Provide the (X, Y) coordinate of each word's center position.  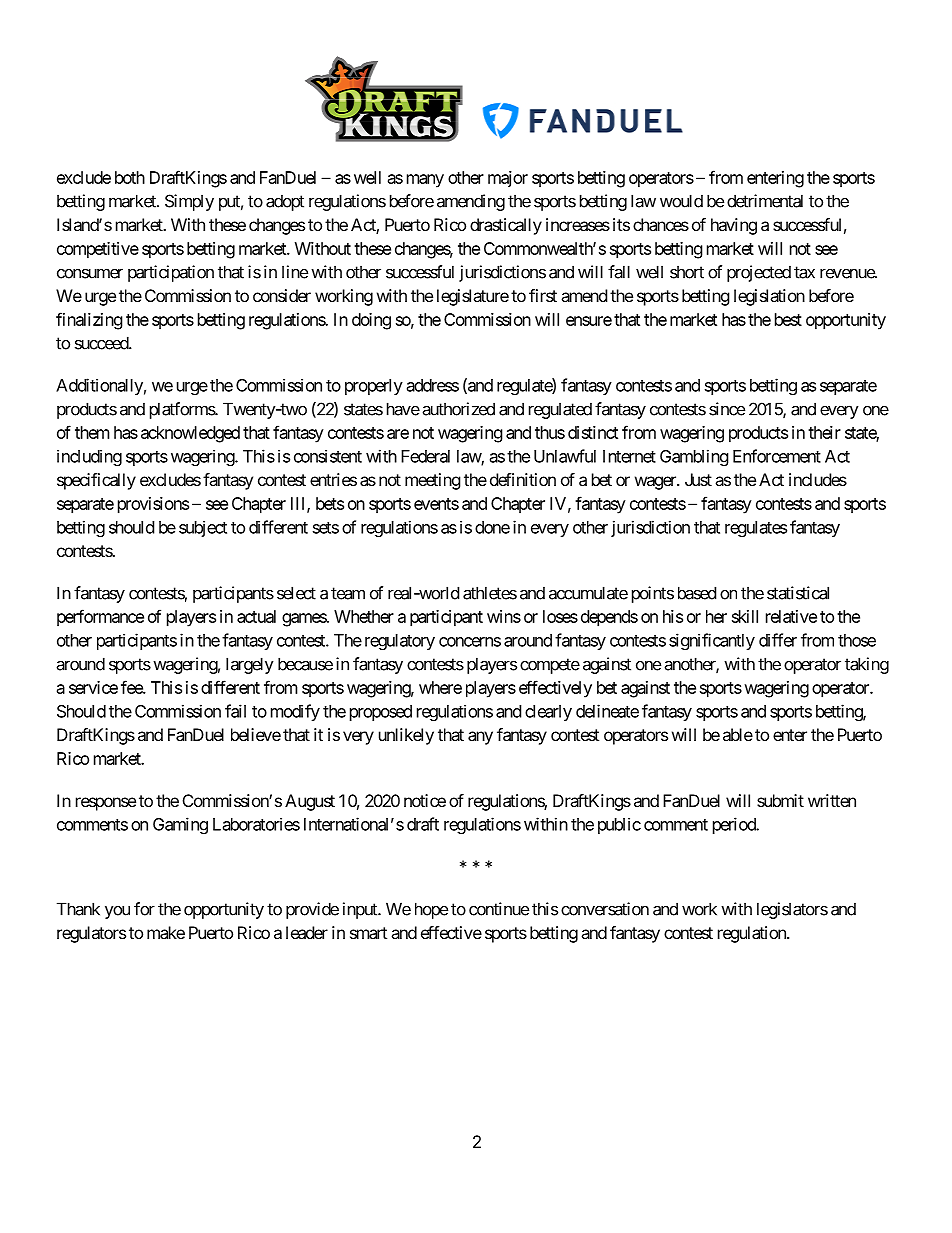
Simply (189, 202)
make (166, 932)
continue (499, 909)
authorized (458, 409)
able (738, 734)
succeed (102, 343)
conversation (605, 909)
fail (235, 711)
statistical (798, 593)
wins (504, 616)
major (508, 179)
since (727, 409)
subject (203, 528)
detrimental (765, 201)
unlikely (406, 736)
